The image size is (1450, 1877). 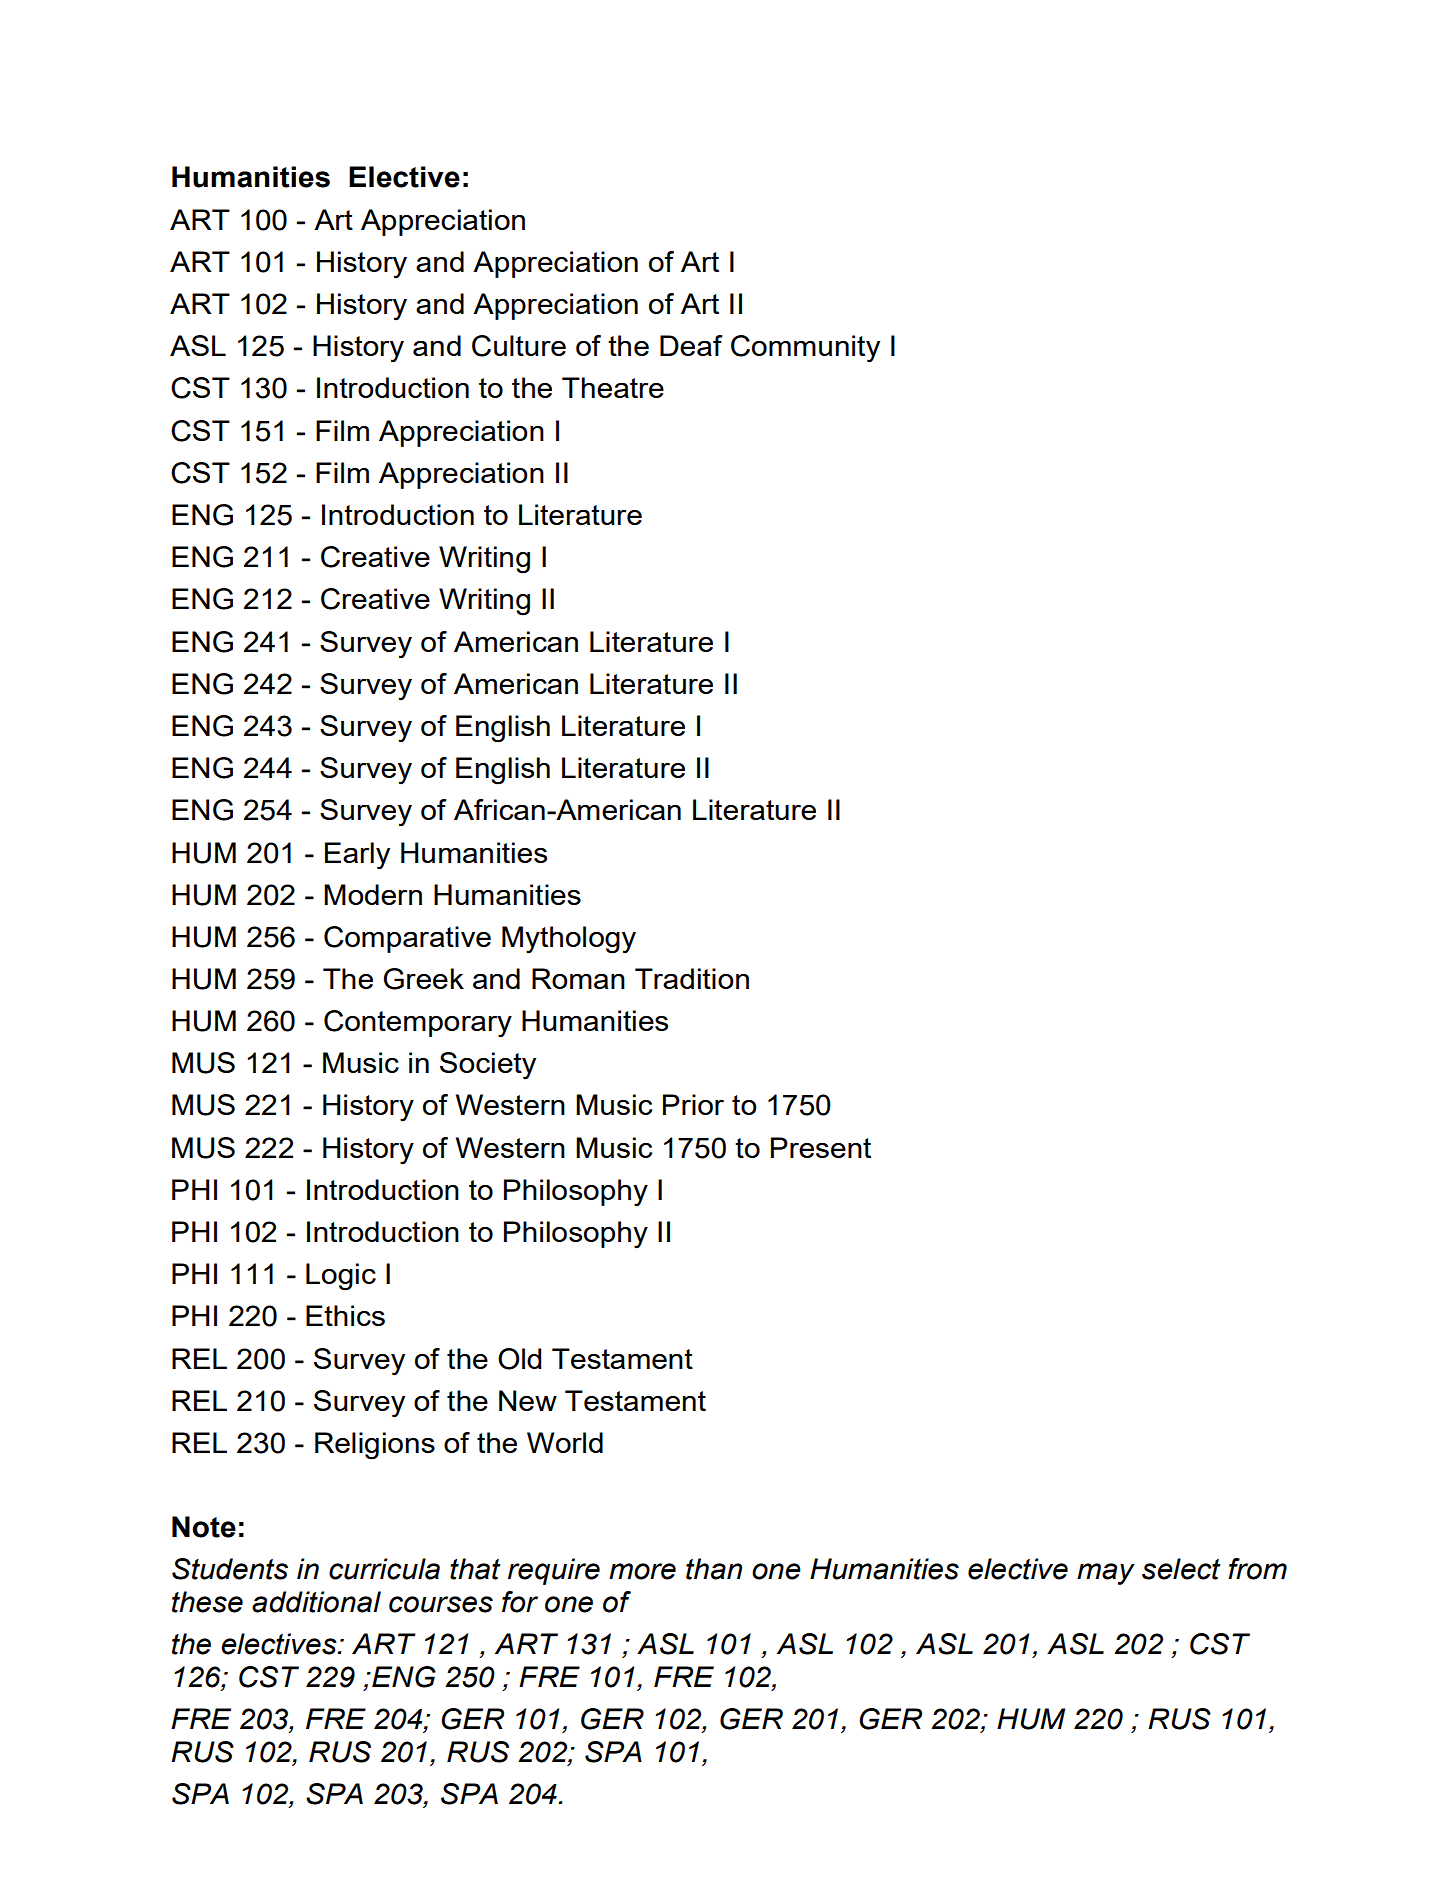 I want to click on Logic, so click(x=341, y=1277).
